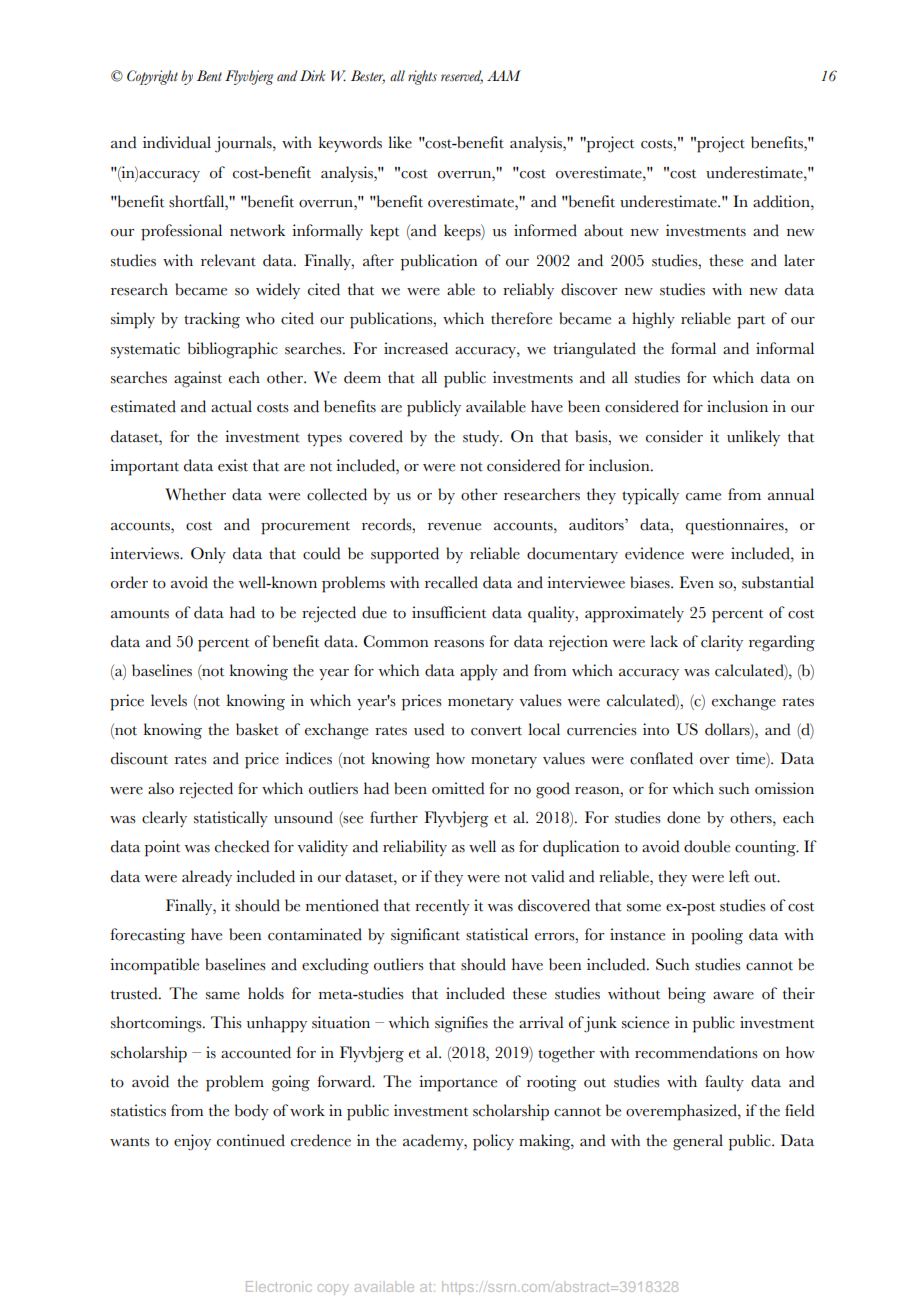 This page has width=924, height=1308. What do you see at coordinates (751, 322) in the page?
I see `part` at bounding box center [751, 322].
